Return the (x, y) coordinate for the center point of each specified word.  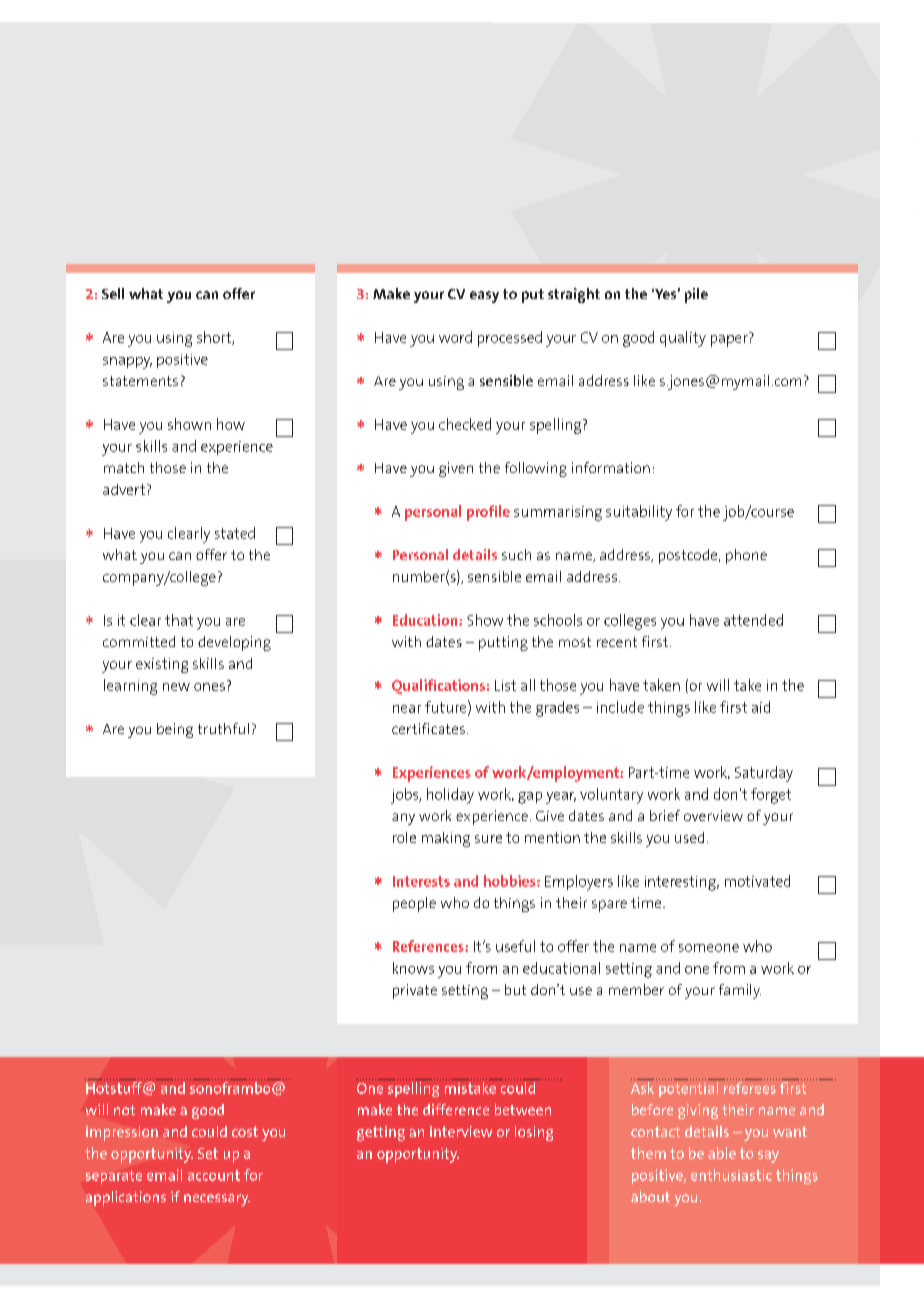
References (429, 946)
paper (730, 339)
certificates (428, 728)
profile (488, 513)
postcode (689, 556)
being (175, 730)
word (455, 337)
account (214, 1175)
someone (709, 948)
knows (413, 968)
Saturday (764, 774)
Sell (113, 293)
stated (235, 533)
